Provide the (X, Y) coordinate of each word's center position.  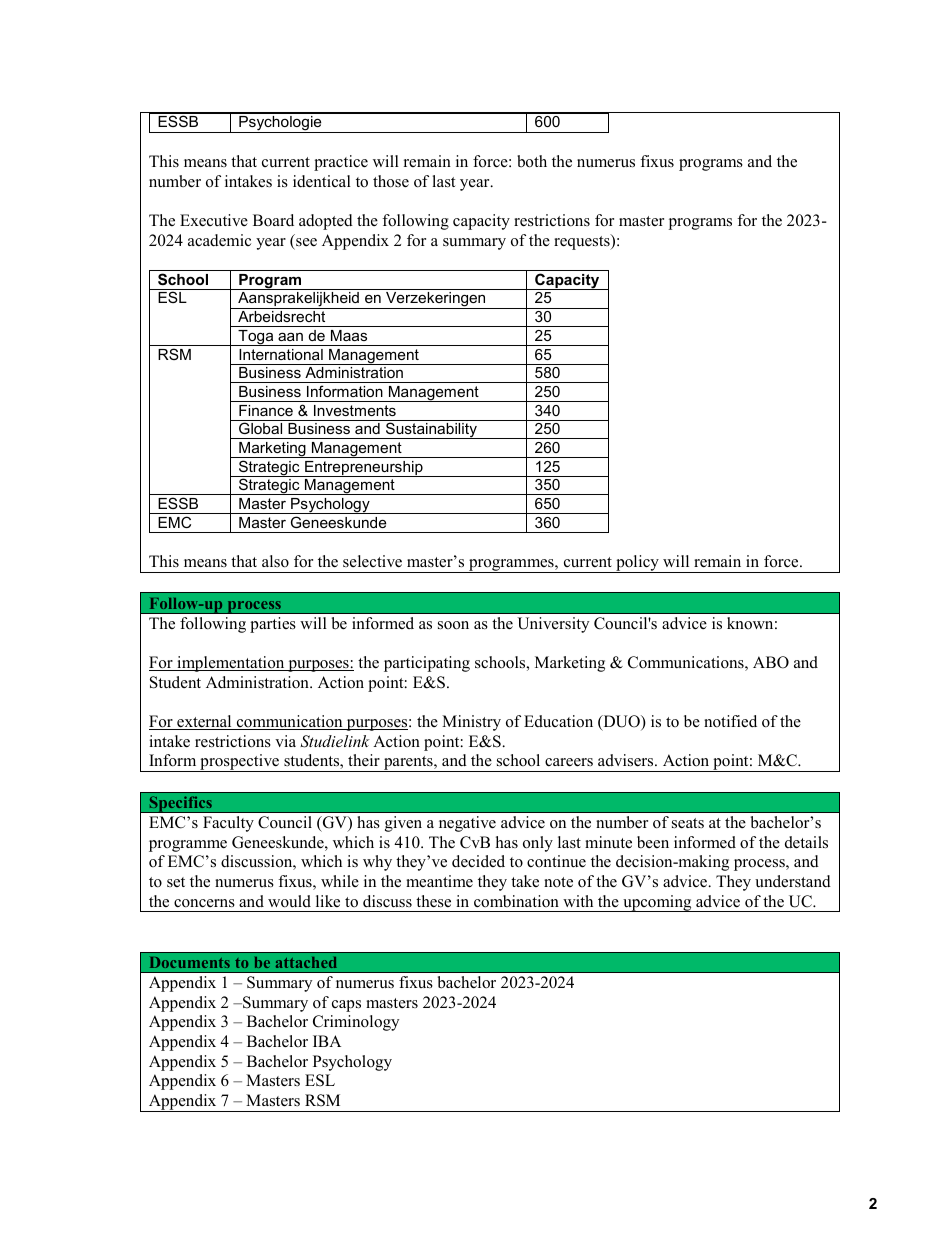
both (532, 161)
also (275, 561)
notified (730, 721)
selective (372, 561)
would (289, 901)
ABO (771, 662)
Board (273, 220)
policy (637, 564)
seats (688, 823)
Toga (256, 338)
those (391, 181)
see (306, 242)
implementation (231, 664)
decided (478, 861)
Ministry (471, 723)
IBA (327, 1041)
